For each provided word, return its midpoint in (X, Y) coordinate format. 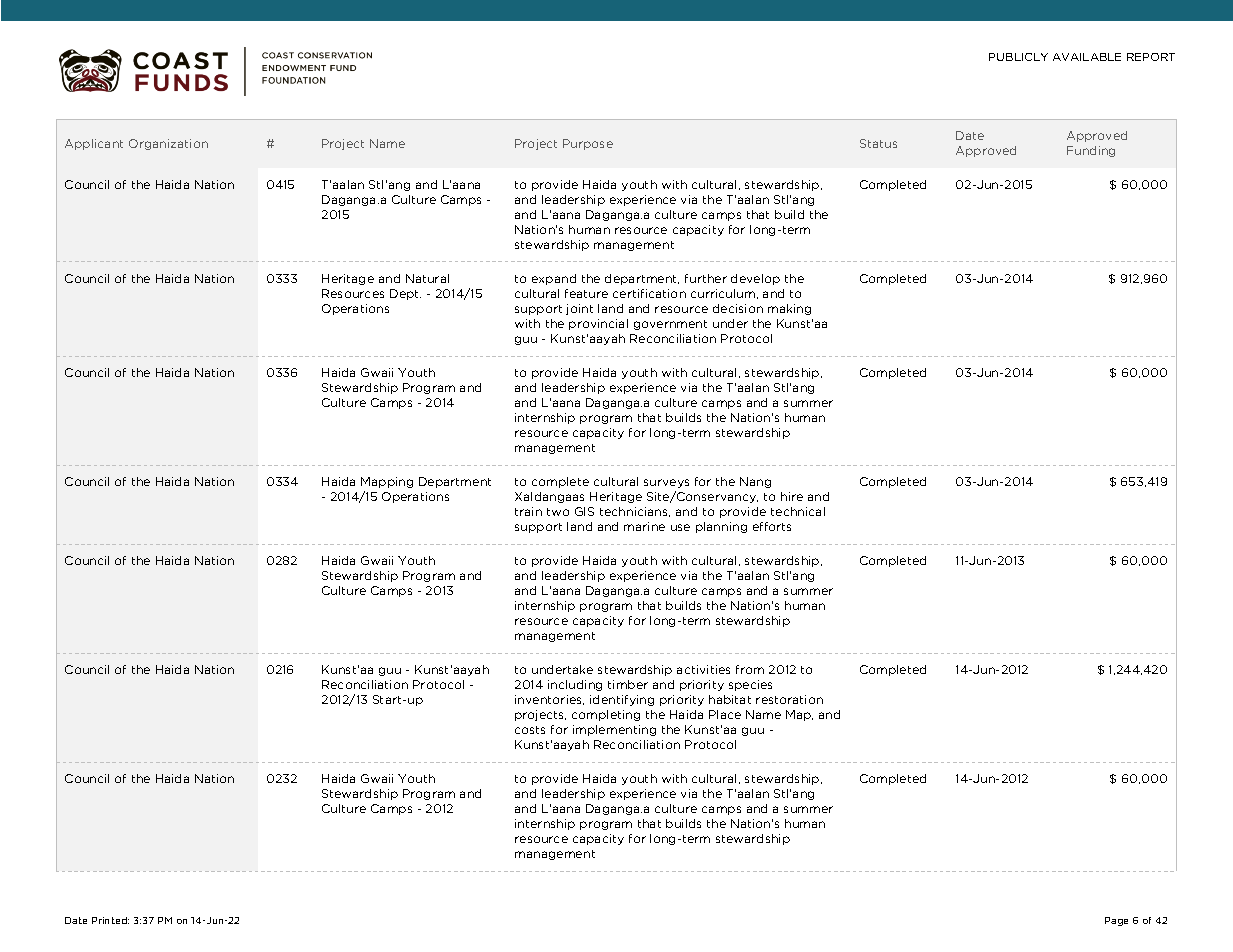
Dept (405, 294)
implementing (614, 730)
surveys (666, 483)
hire (792, 496)
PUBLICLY (1018, 57)
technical (798, 511)
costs (530, 730)
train (528, 511)
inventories (549, 700)
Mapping (387, 482)
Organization (168, 144)
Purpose (588, 144)
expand (554, 279)
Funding (1091, 151)
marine (644, 526)
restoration (789, 699)
